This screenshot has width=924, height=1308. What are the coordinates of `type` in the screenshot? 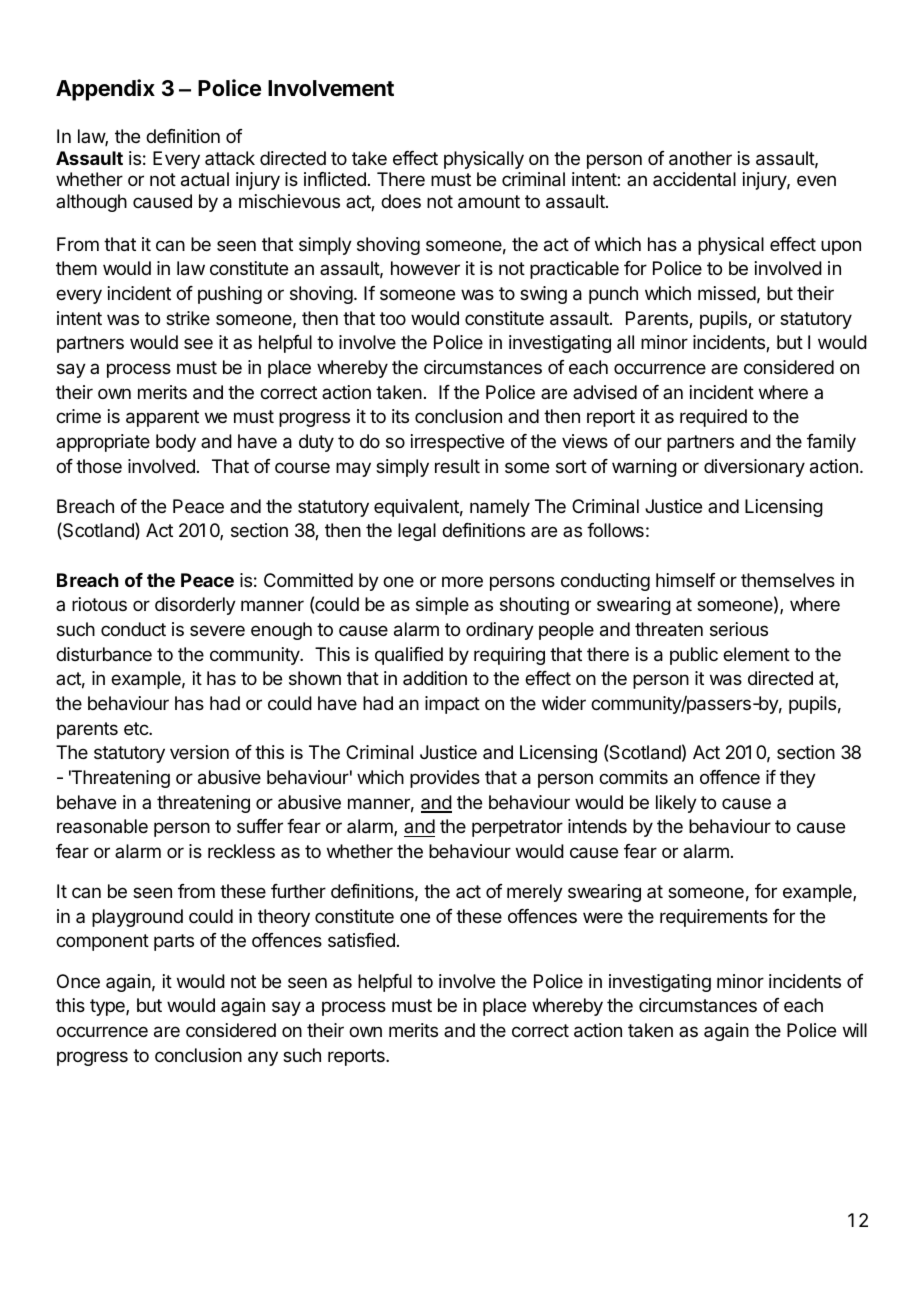 It's located at (108, 1007).
